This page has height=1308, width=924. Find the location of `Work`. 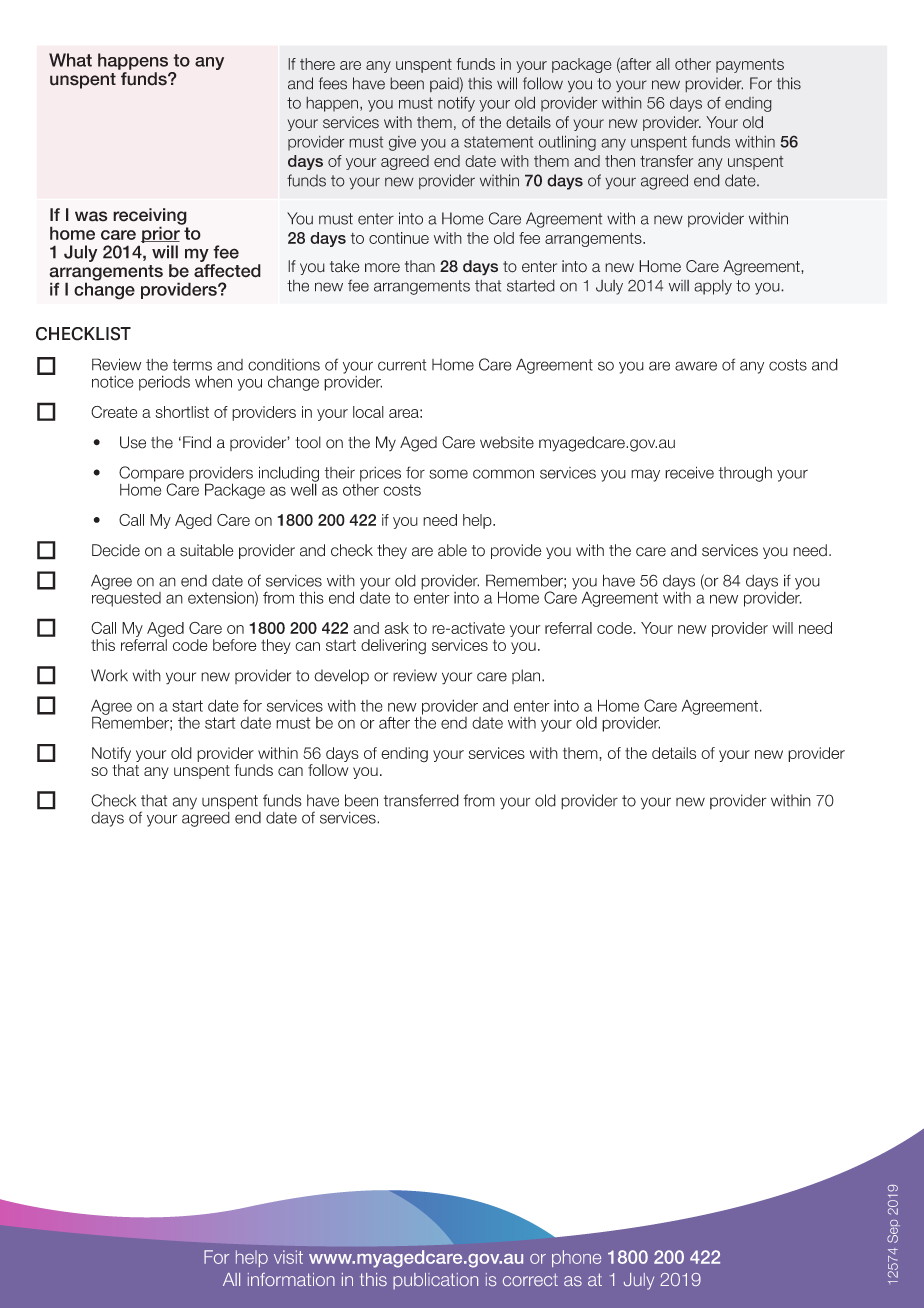

Work is located at coordinates (109, 675).
